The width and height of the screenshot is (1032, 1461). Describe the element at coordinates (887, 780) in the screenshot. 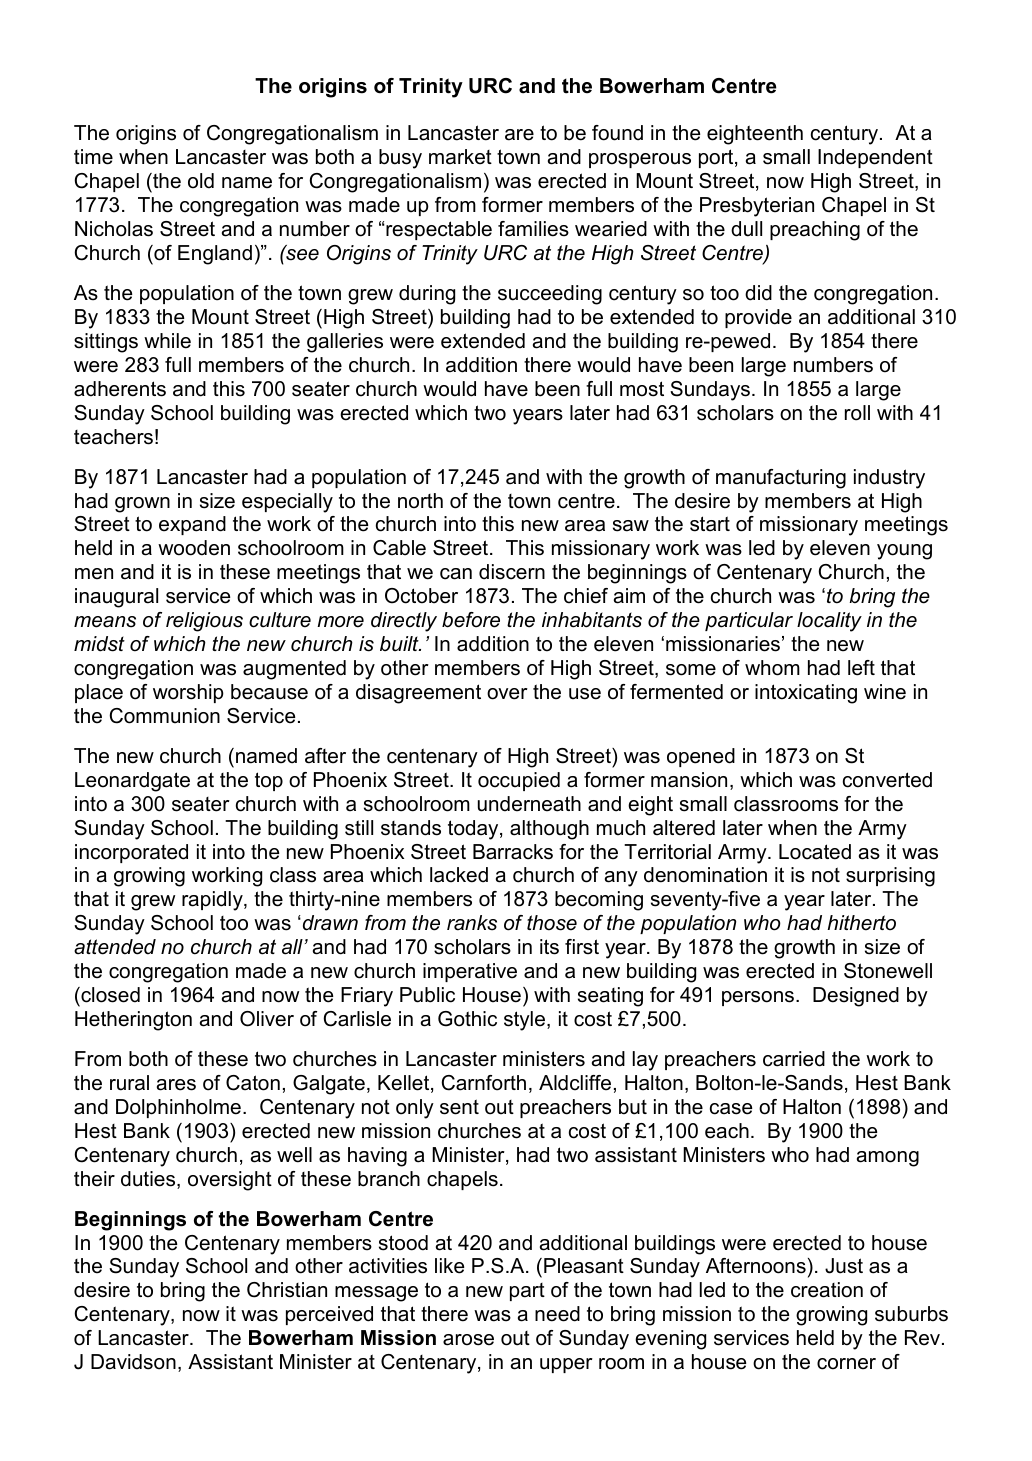

I see `converted` at that location.
